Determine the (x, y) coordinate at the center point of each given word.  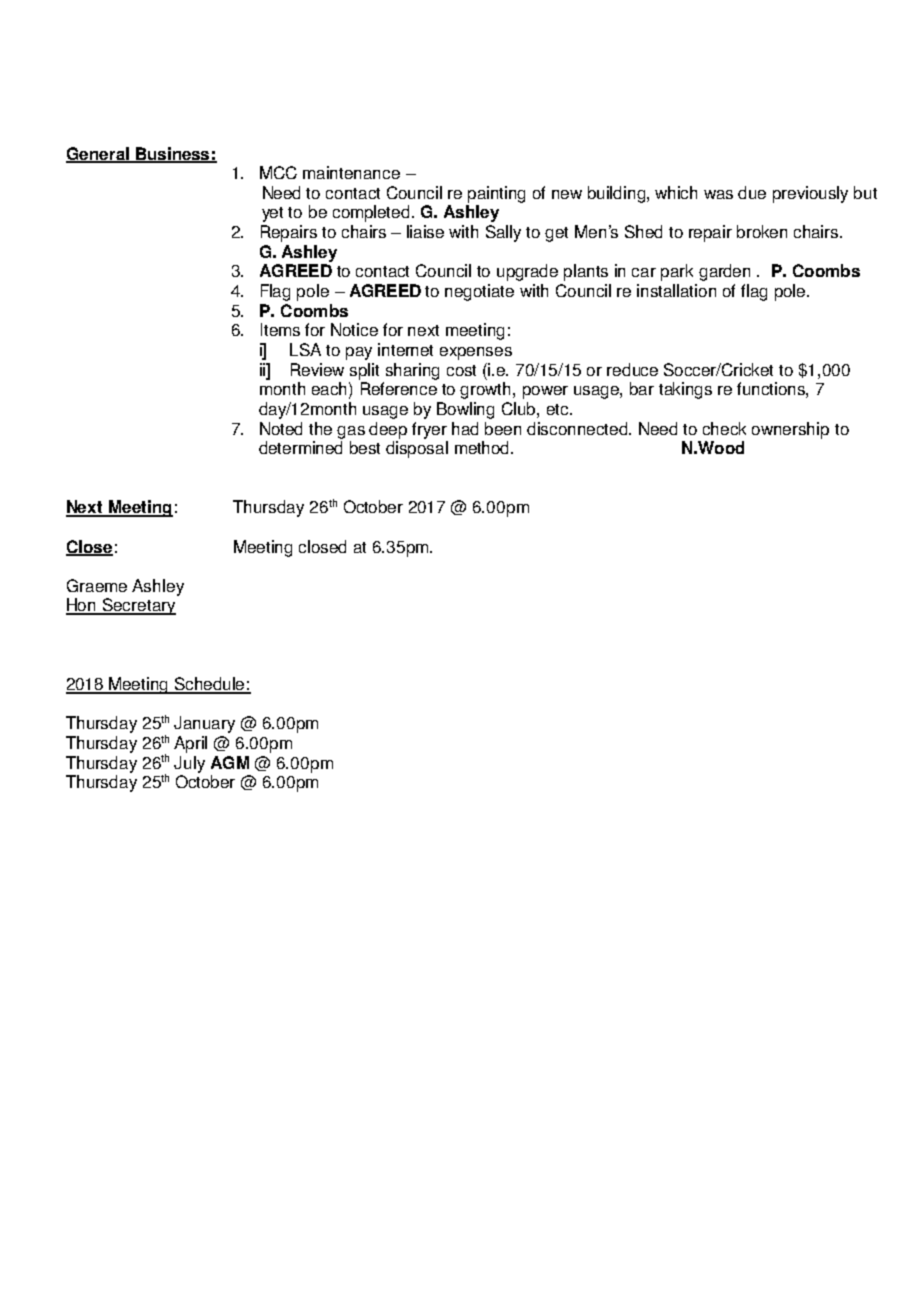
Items (280, 329)
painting (496, 194)
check (724, 428)
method (483, 447)
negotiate (479, 292)
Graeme (97, 585)
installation (676, 290)
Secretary (138, 606)
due (752, 192)
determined (300, 447)
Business (173, 154)
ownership (790, 430)
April (190, 744)
